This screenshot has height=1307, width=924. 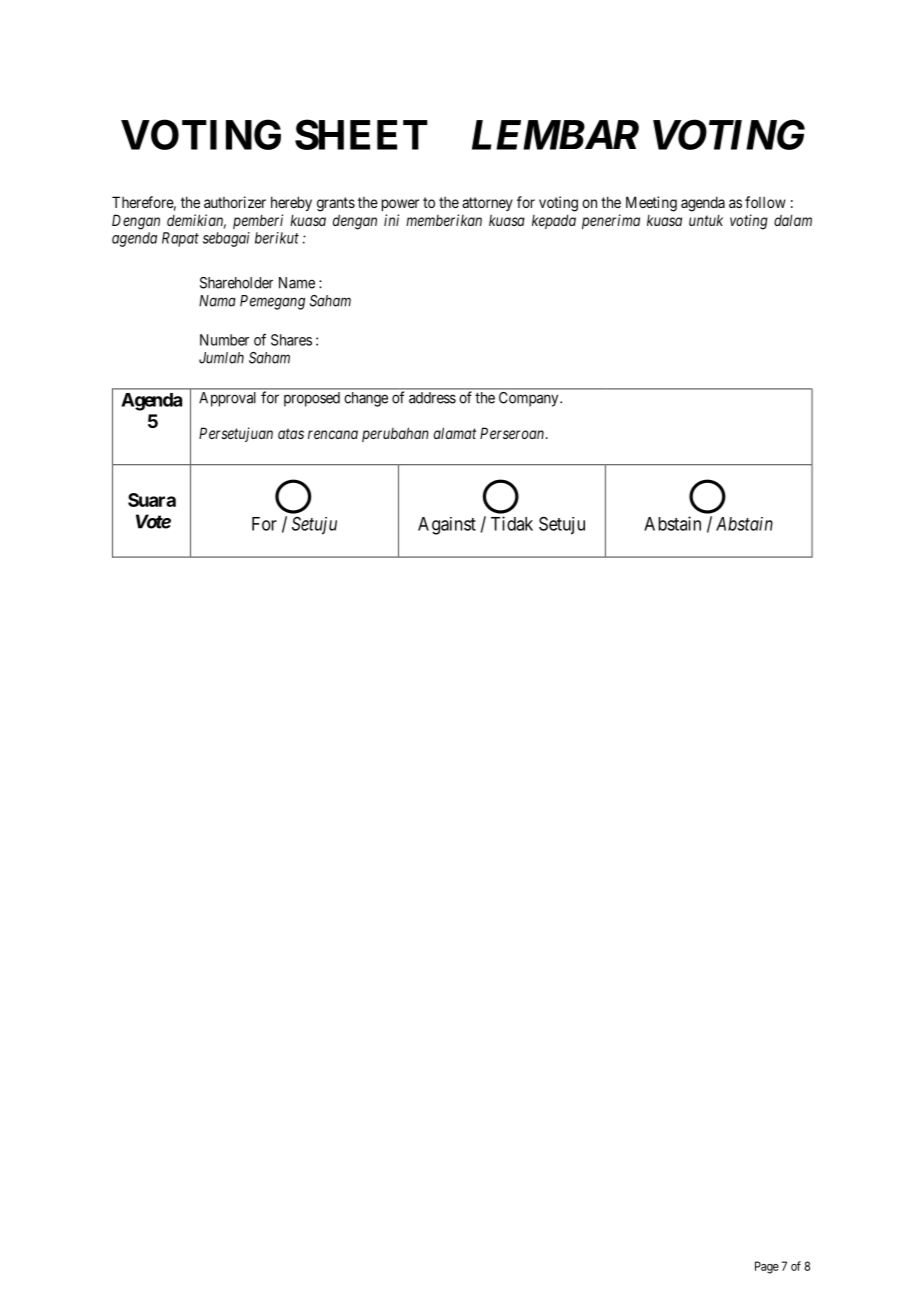 What do you see at coordinates (765, 202) in the screenshot?
I see `follow` at bounding box center [765, 202].
